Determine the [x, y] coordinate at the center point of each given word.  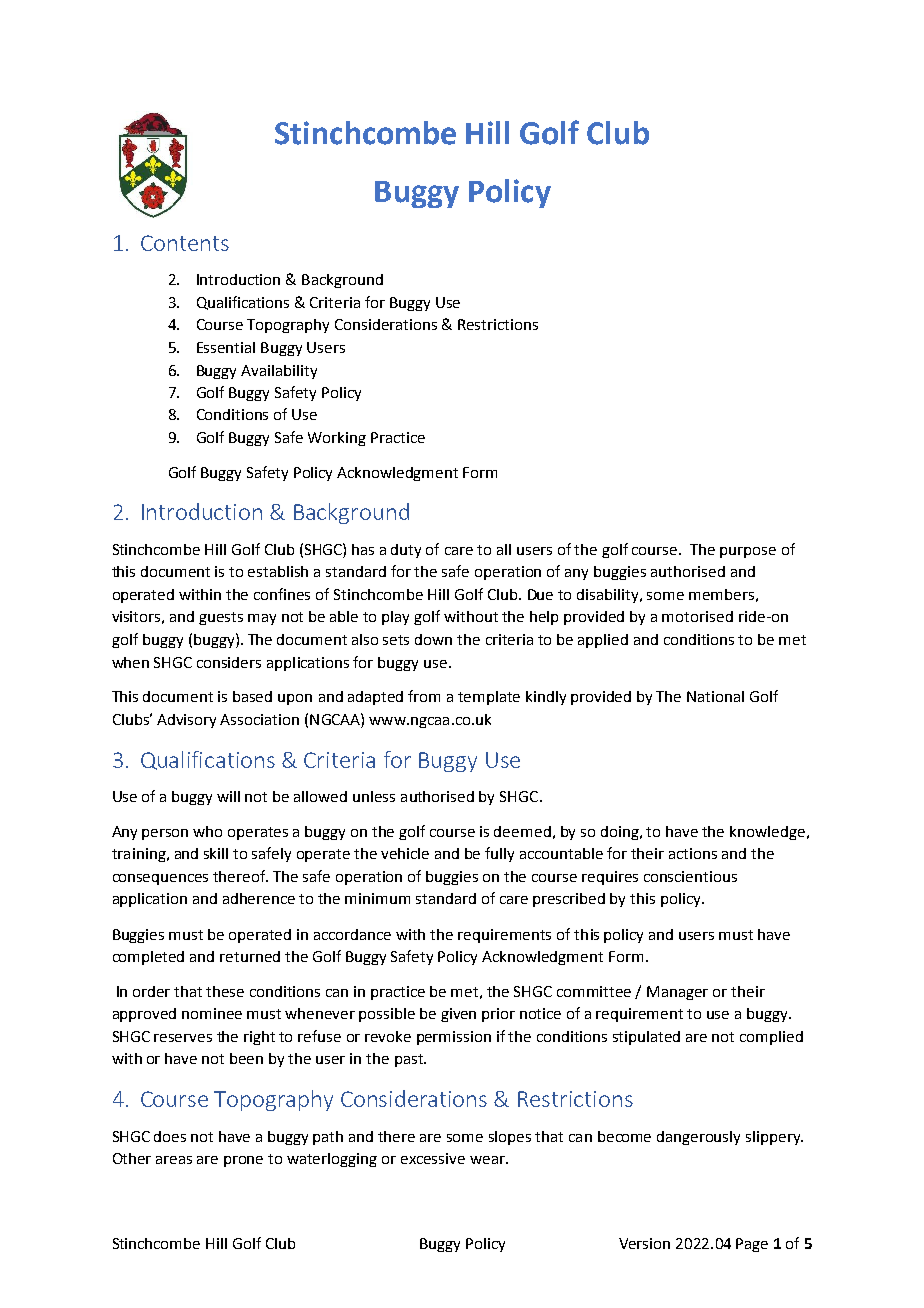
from [424, 696]
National [715, 696]
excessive [433, 1158]
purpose [748, 552]
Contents [185, 243]
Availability [279, 372]
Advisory [186, 721]
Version [644, 1243]
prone [243, 1161]
